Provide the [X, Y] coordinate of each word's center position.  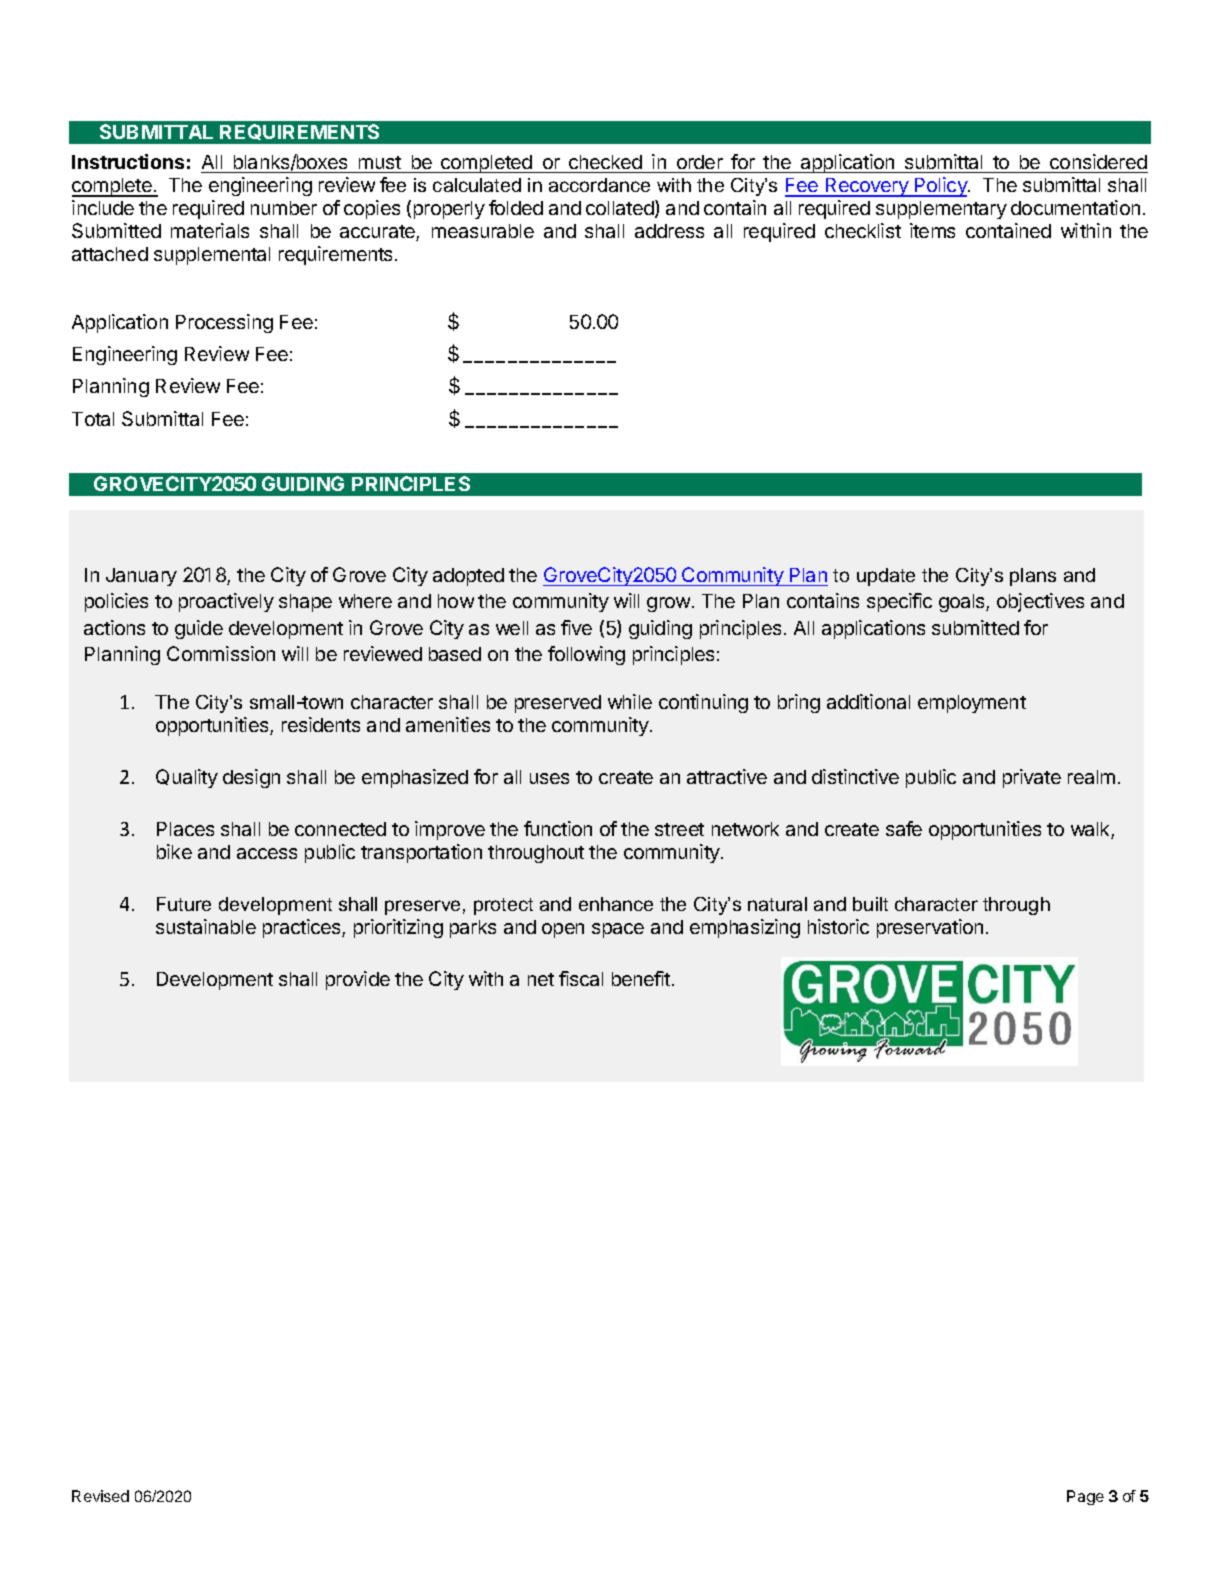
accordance [599, 185]
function [558, 828]
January [141, 577]
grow [668, 604]
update [886, 577]
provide [358, 980]
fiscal [581, 978]
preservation [930, 928]
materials [210, 230]
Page [1085, 1497]
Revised [100, 1496]
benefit [642, 978]
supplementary [941, 210]
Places [185, 829]
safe [904, 828]
